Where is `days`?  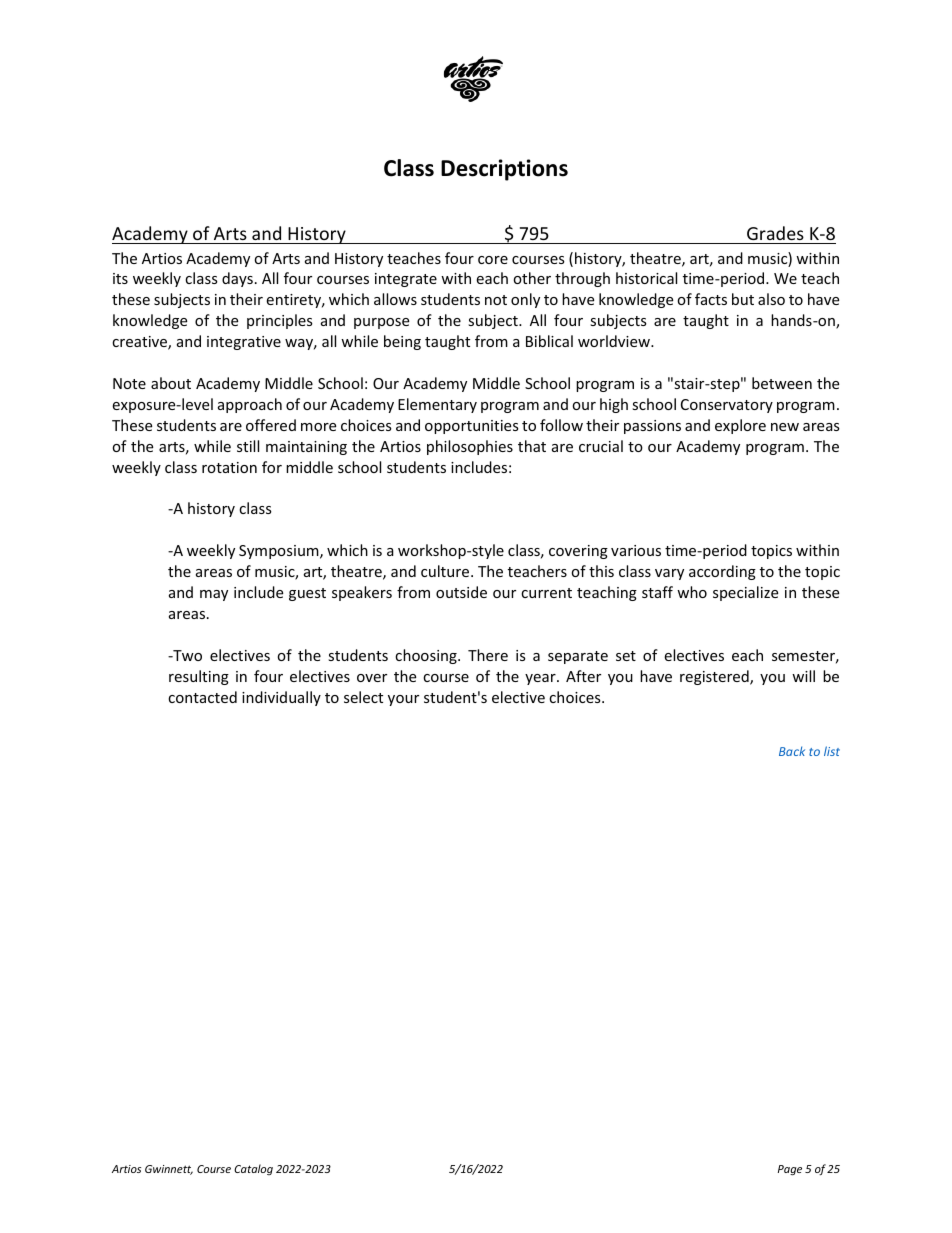 days is located at coordinates (237, 279).
